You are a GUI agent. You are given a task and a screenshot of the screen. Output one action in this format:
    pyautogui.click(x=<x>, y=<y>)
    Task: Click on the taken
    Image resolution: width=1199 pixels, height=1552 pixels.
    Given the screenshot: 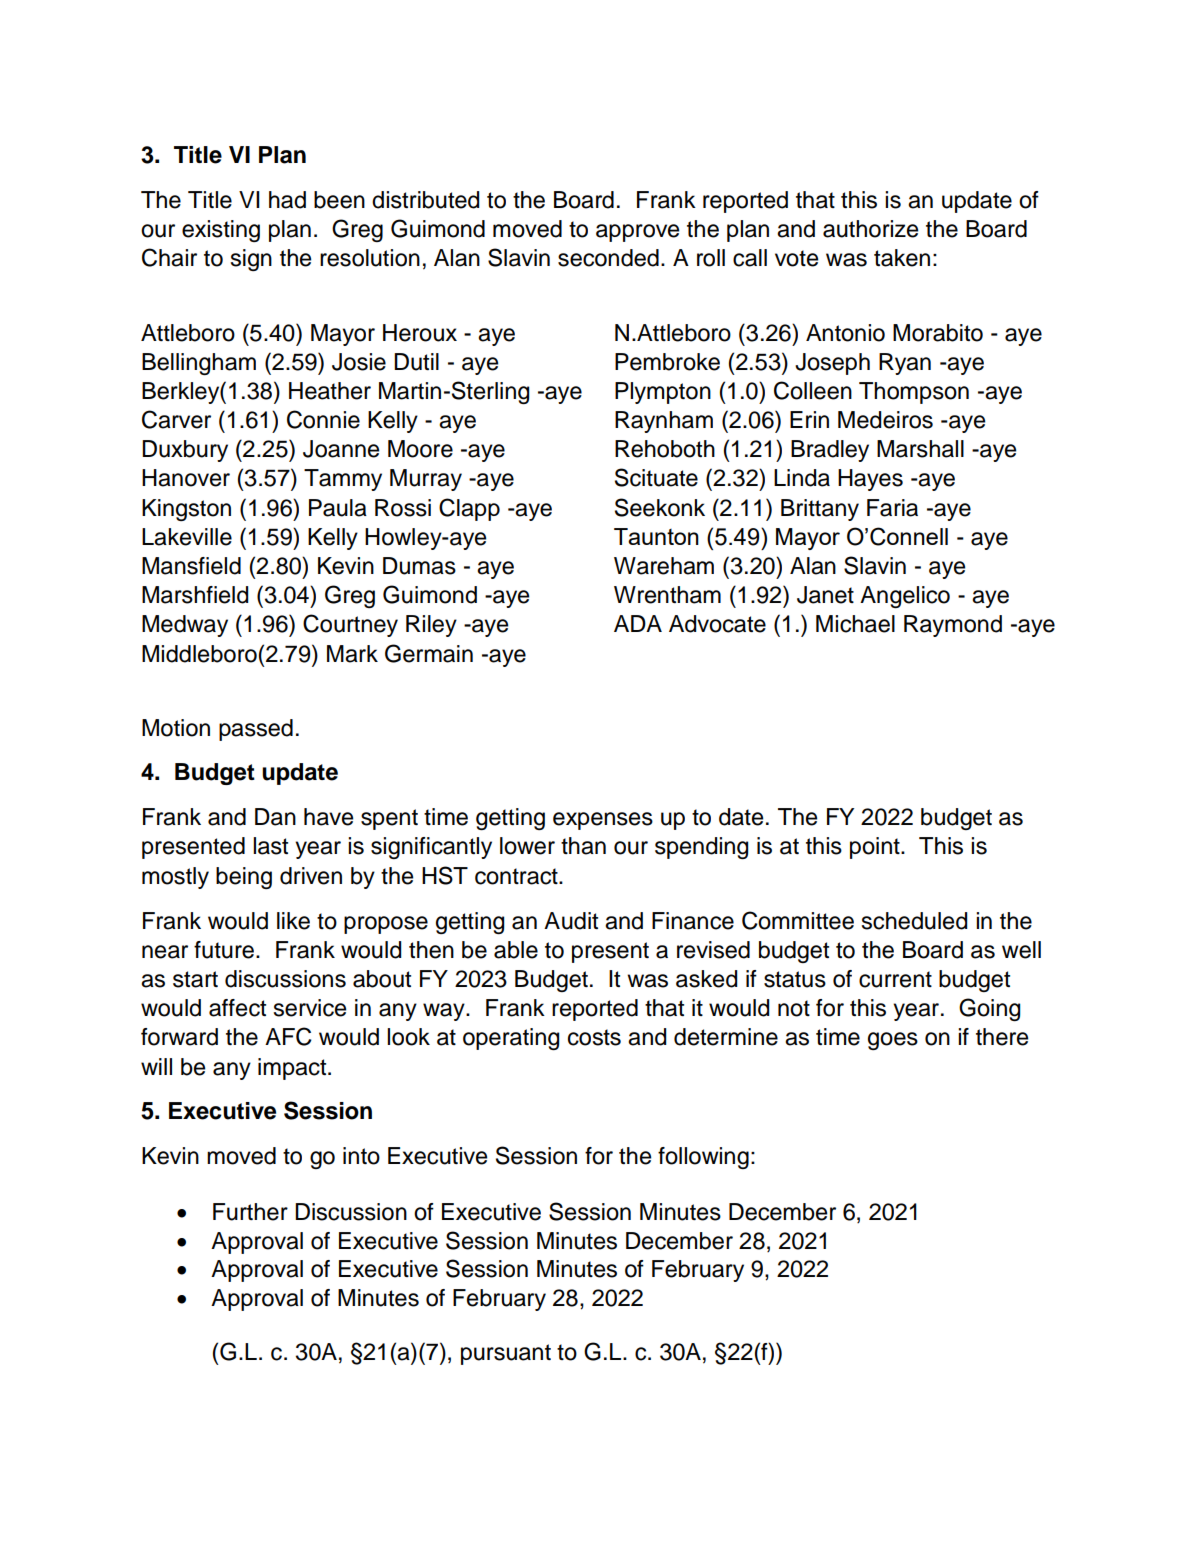 What is the action you would take?
    pyautogui.click(x=902, y=258)
